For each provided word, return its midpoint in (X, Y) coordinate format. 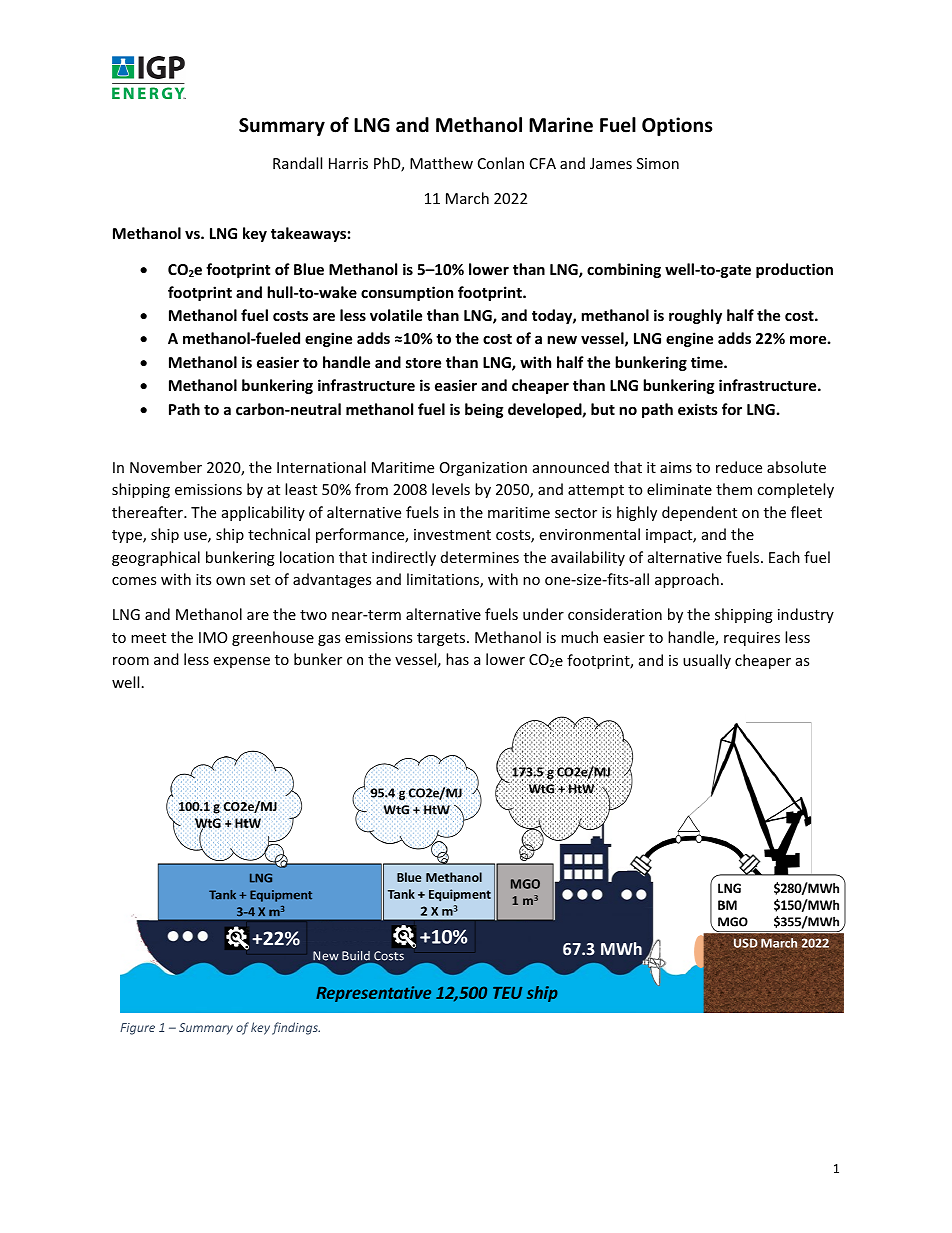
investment (452, 534)
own (230, 581)
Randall (297, 163)
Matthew (441, 163)
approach (687, 580)
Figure (137, 1029)
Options (677, 126)
